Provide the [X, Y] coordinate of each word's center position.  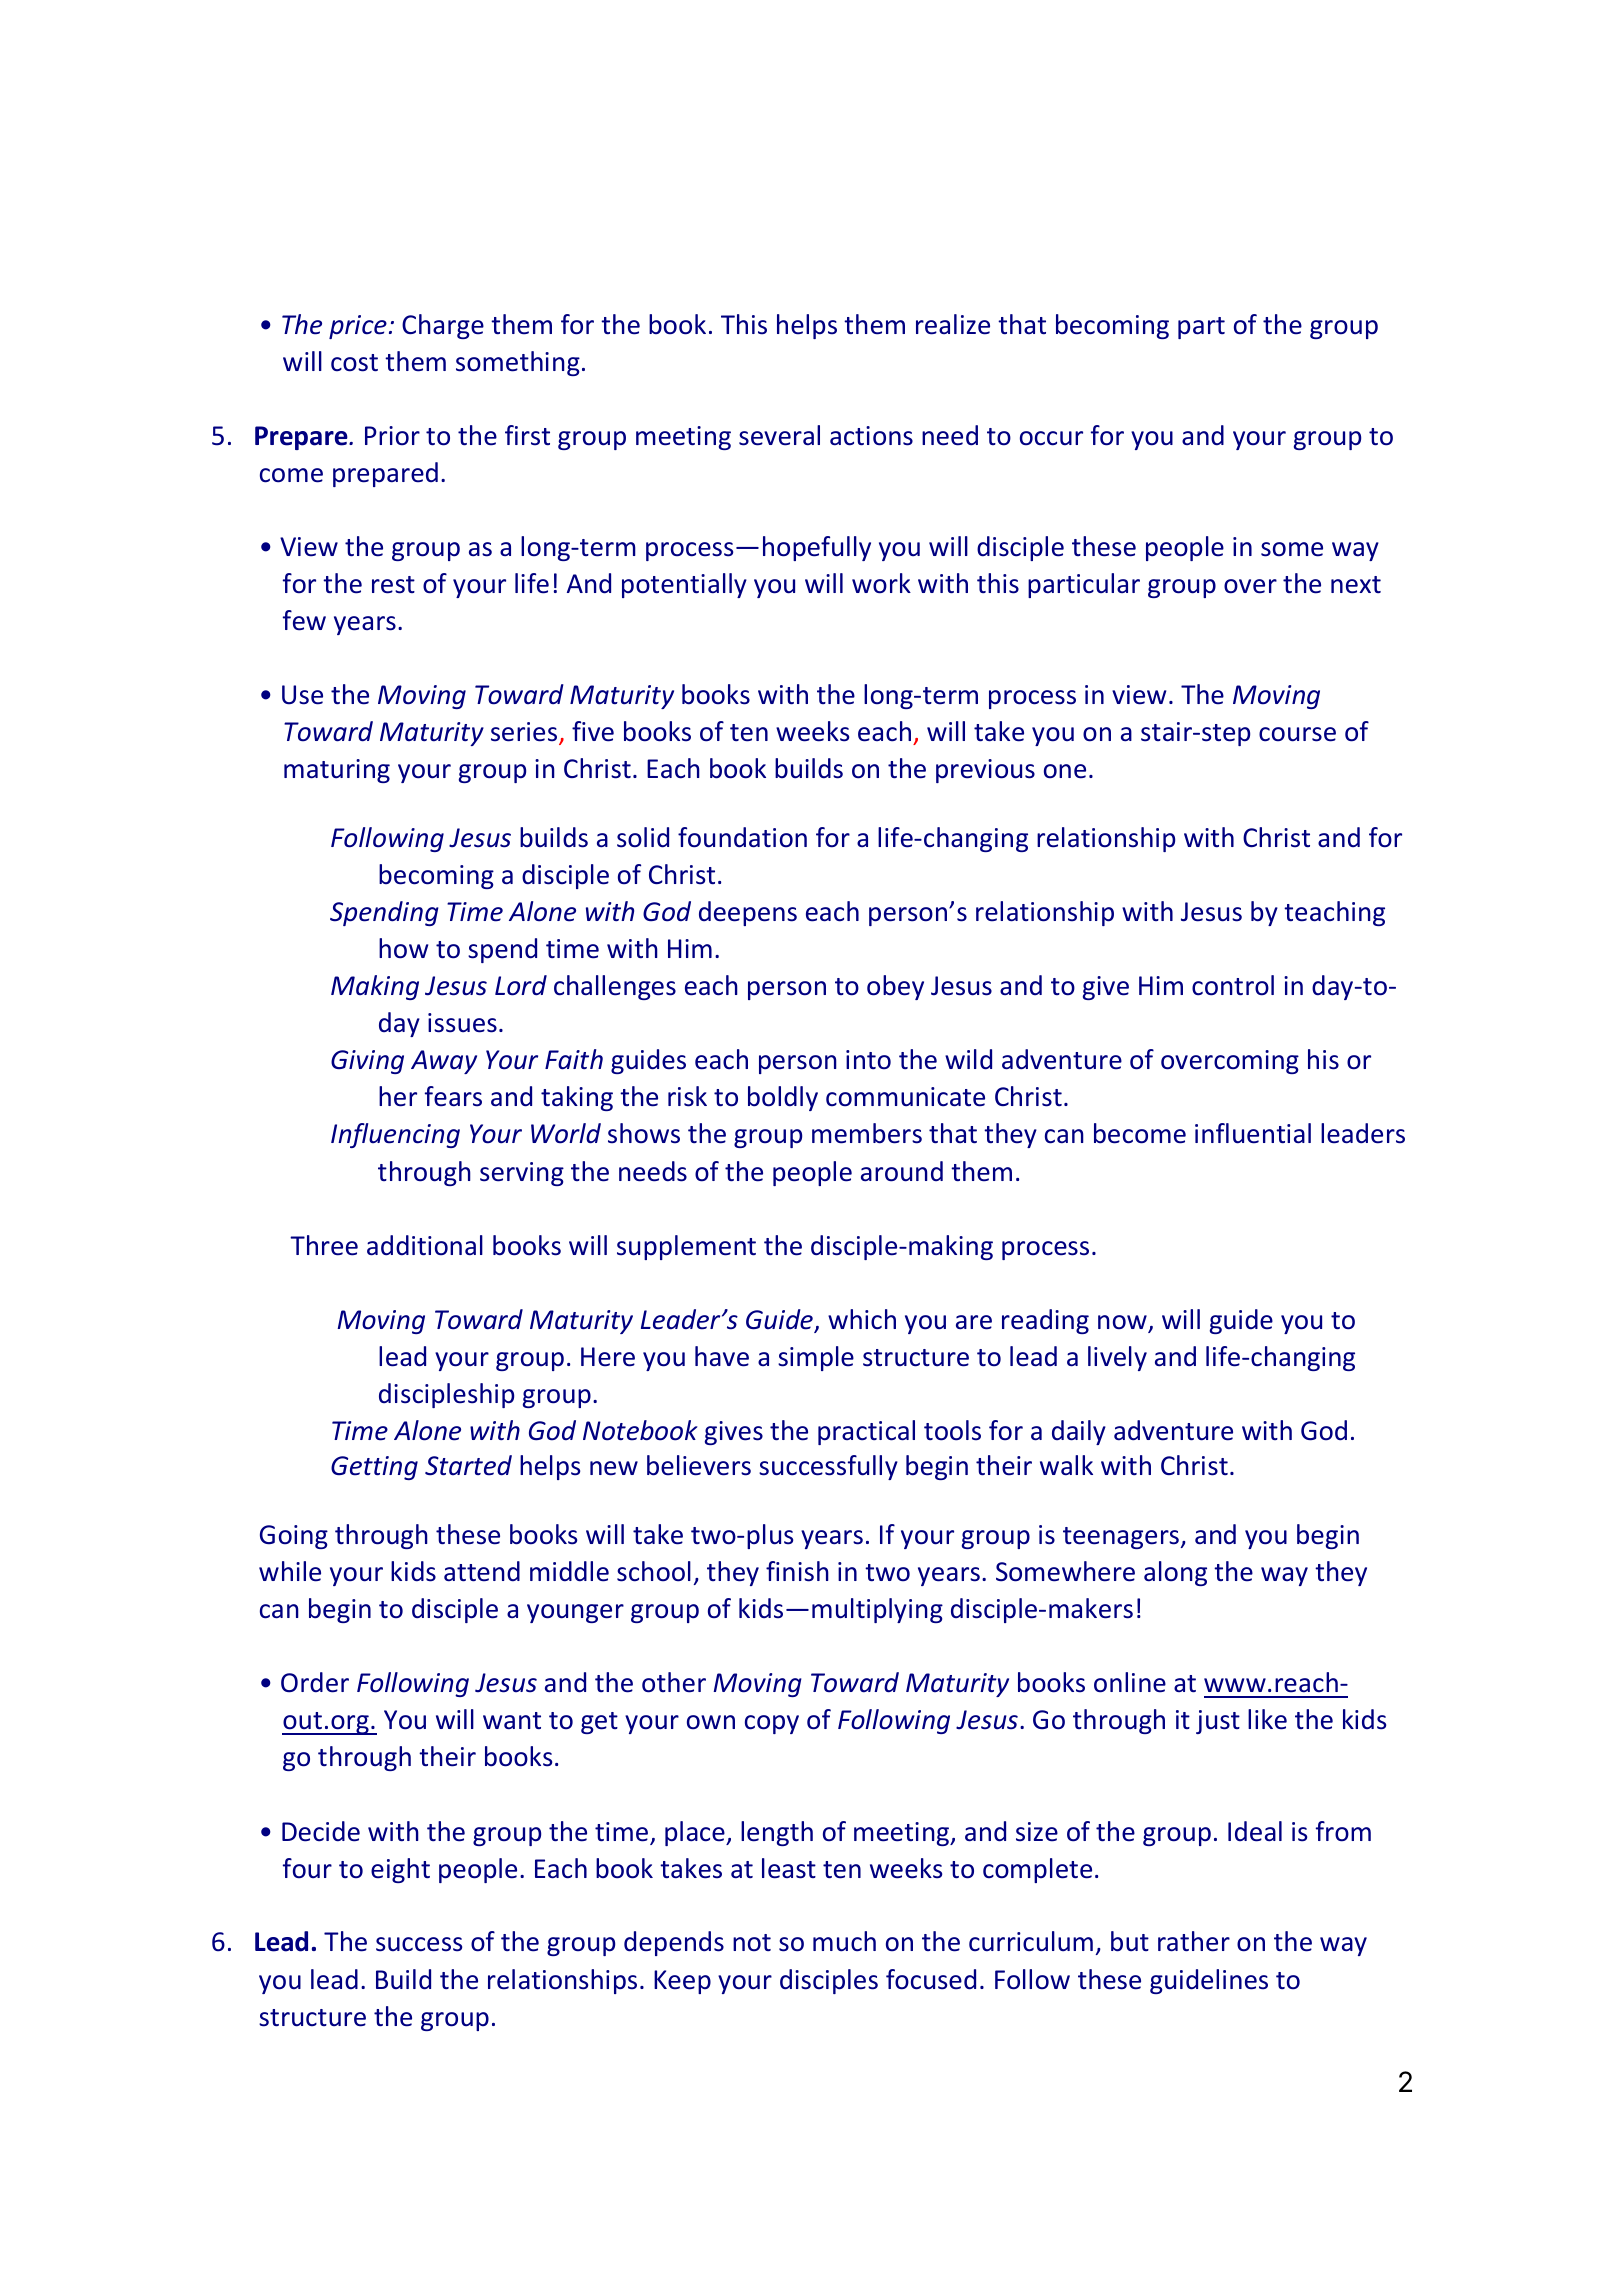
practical [866, 1432]
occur [1051, 438]
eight [400, 1870]
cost [354, 363]
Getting [374, 1468]
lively [1117, 1358]
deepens [748, 913]
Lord [521, 985]
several [779, 435]
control [1233, 985]
